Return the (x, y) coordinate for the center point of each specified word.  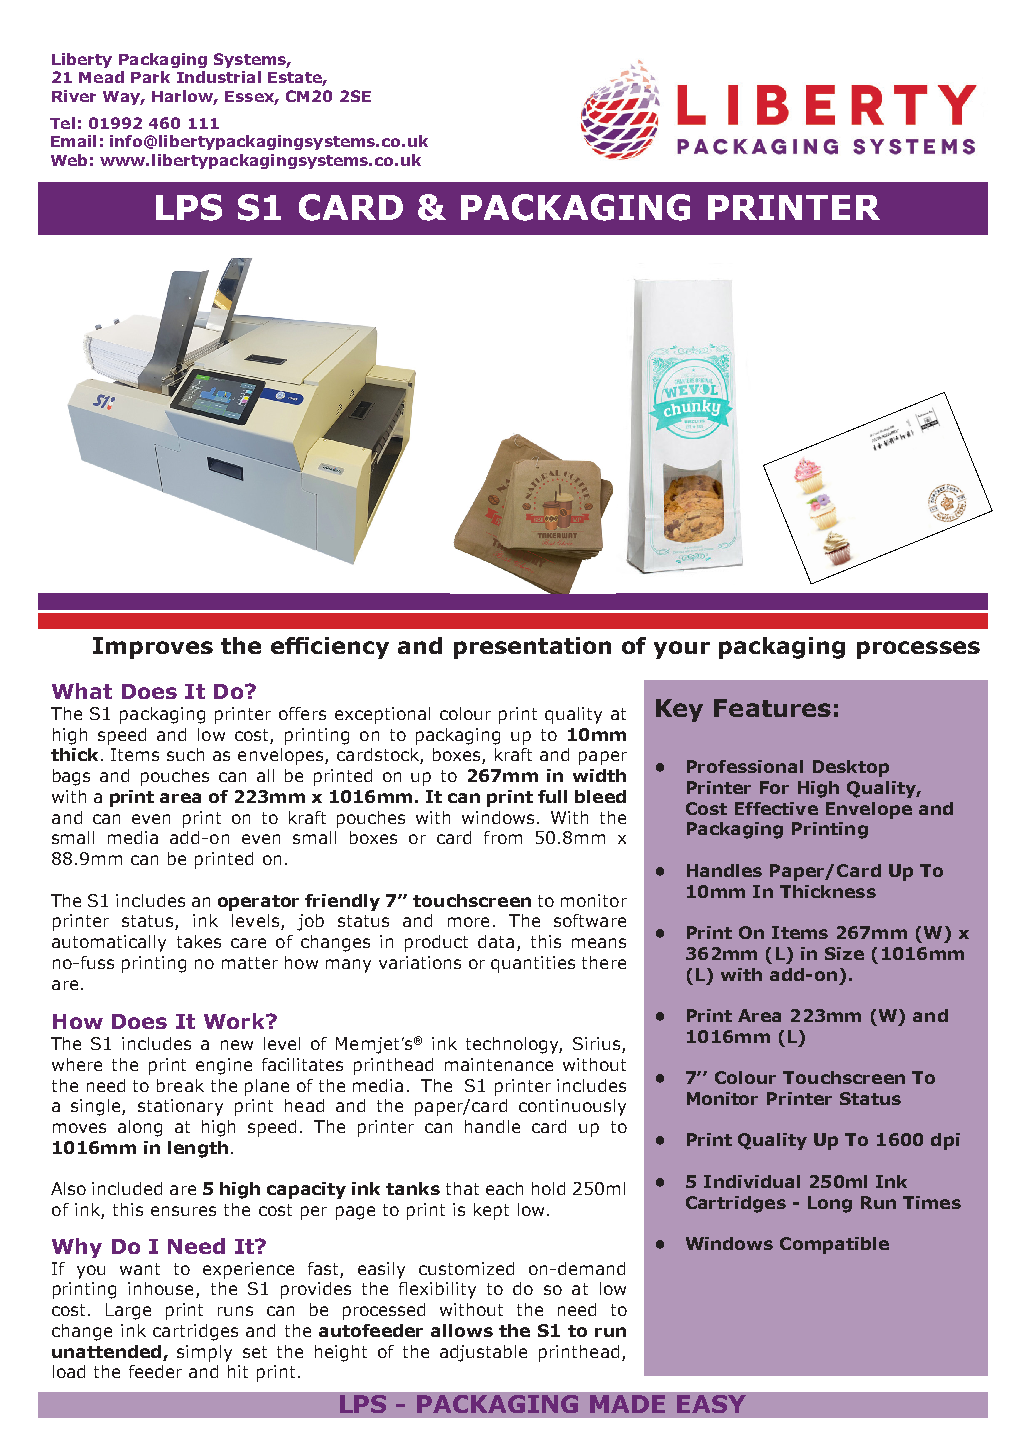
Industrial (219, 77)
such (185, 754)
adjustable (483, 1353)
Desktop (851, 768)
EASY (711, 1404)
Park (150, 77)
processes (918, 650)
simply (204, 1353)
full (552, 796)
